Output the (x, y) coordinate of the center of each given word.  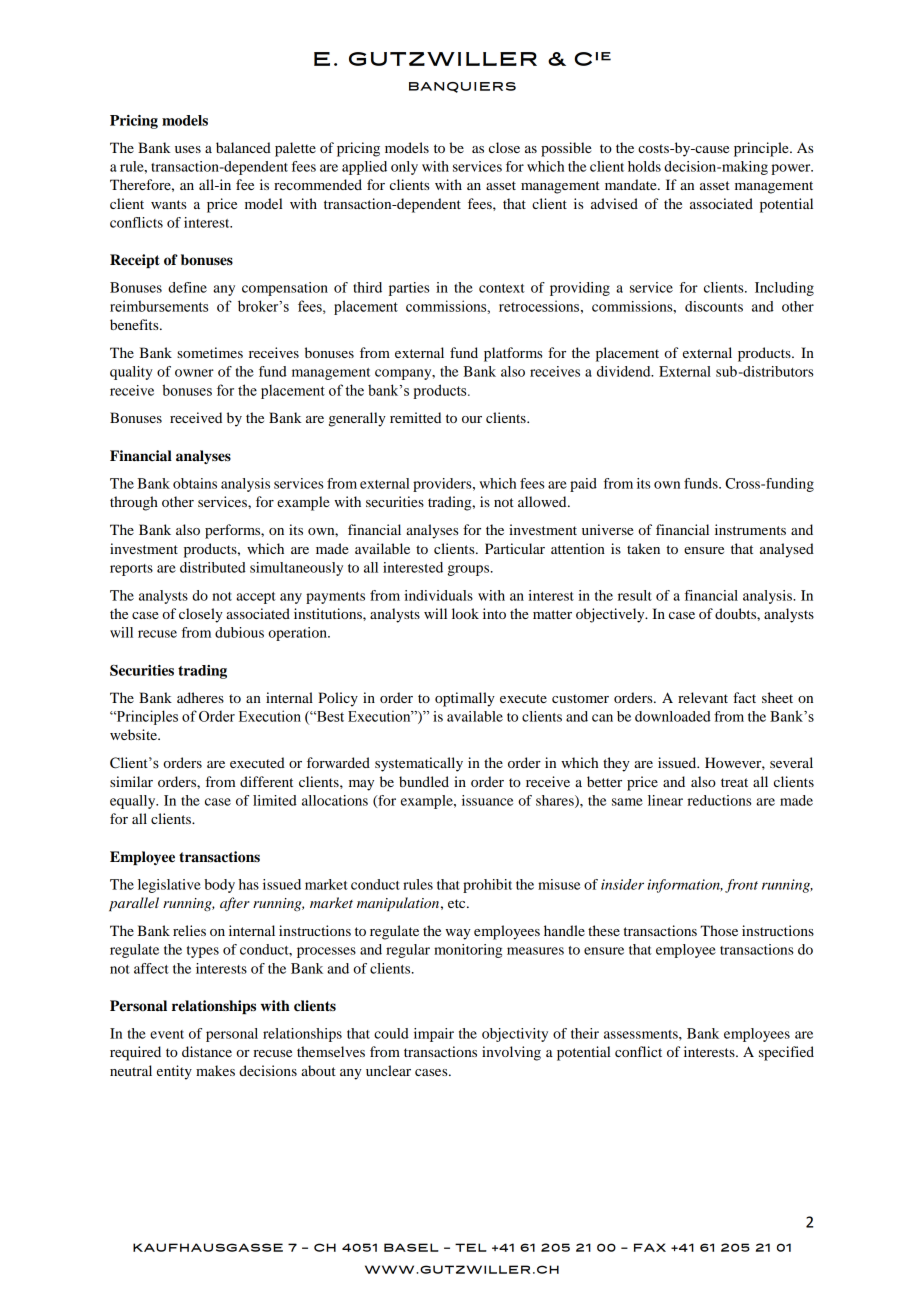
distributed (213, 567)
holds (644, 166)
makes (215, 1070)
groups (469, 570)
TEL (471, 1247)
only (404, 168)
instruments (750, 529)
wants (168, 204)
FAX (650, 1247)
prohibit (487, 886)
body (219, 886)
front (741, 886)
